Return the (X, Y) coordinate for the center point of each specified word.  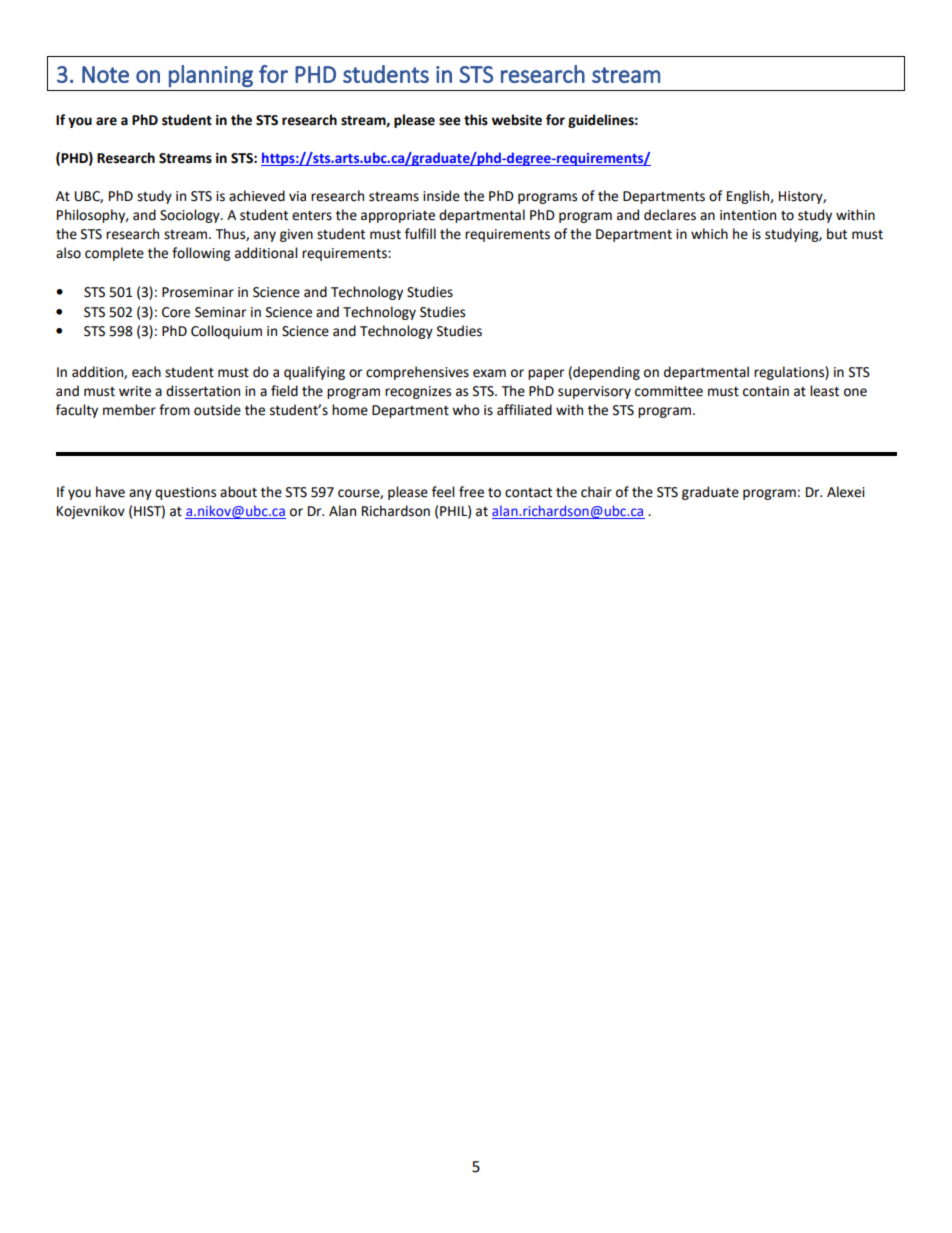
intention (748, 215)
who (466, 410)
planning (211, 76)
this (476, 120)
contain (766, 391)
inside (441, 196)
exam (489, 373)
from (174, 410)
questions (185, 493)
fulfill (420, 234)
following (201, 254)
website (517, 120)
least (824, 391)
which (709, 234)
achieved (257, 196)
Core (176, 312)
